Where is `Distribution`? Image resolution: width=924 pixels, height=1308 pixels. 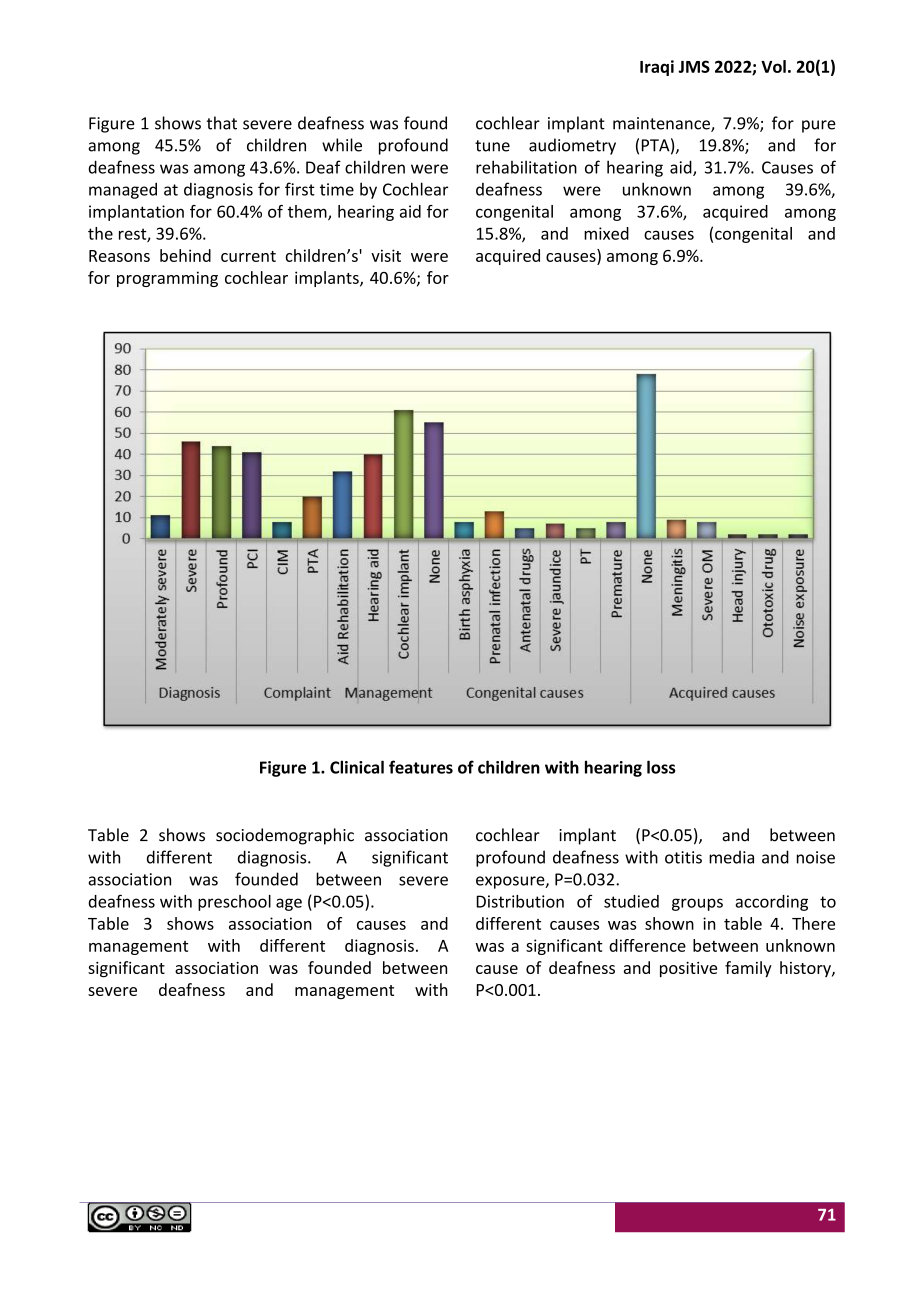
Distribution is located at coordinates (520, 901).
